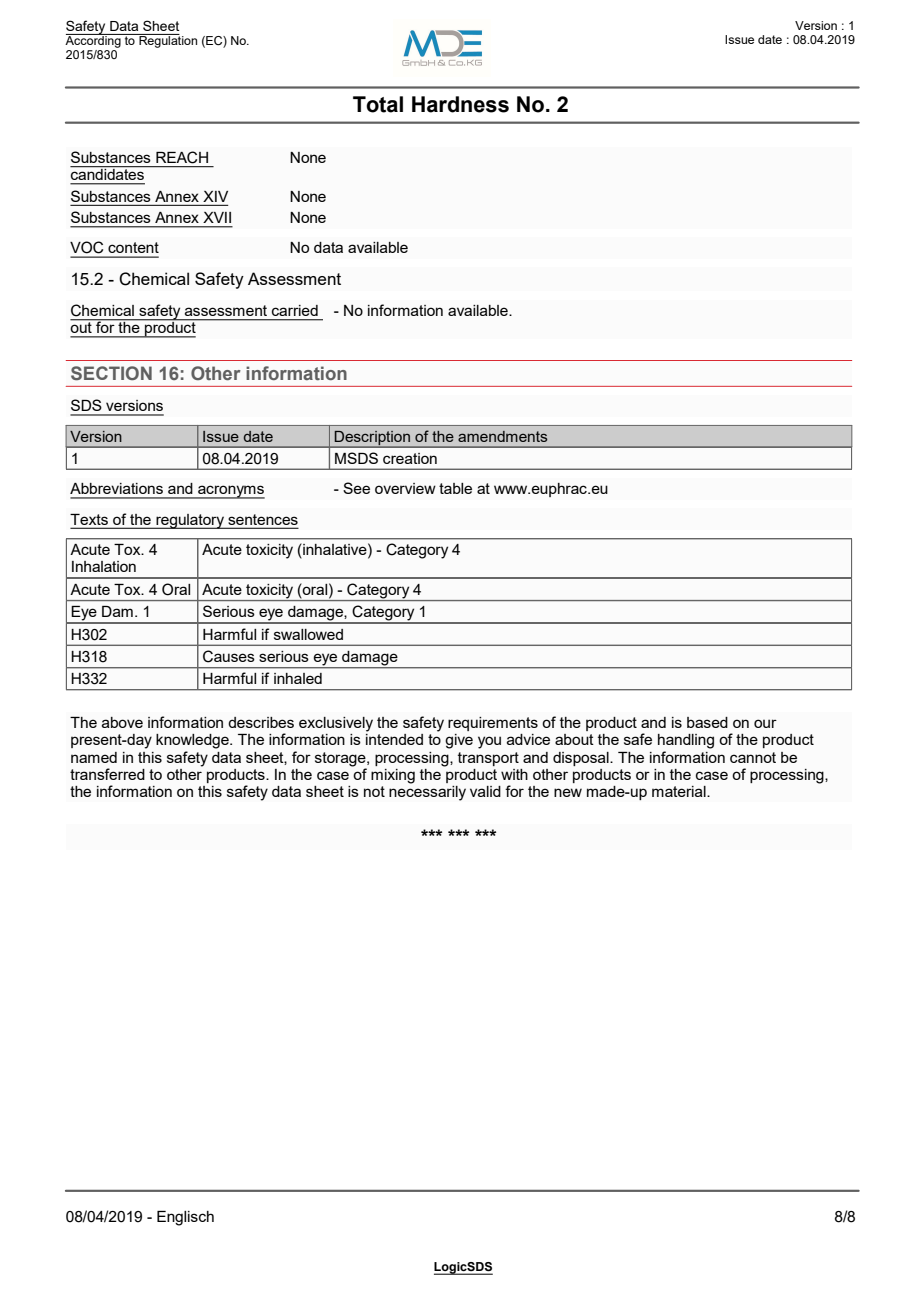  What do you see at coordinates (460, 104) in the page?
I see `Hardness` at bounding box center [460, 104].
